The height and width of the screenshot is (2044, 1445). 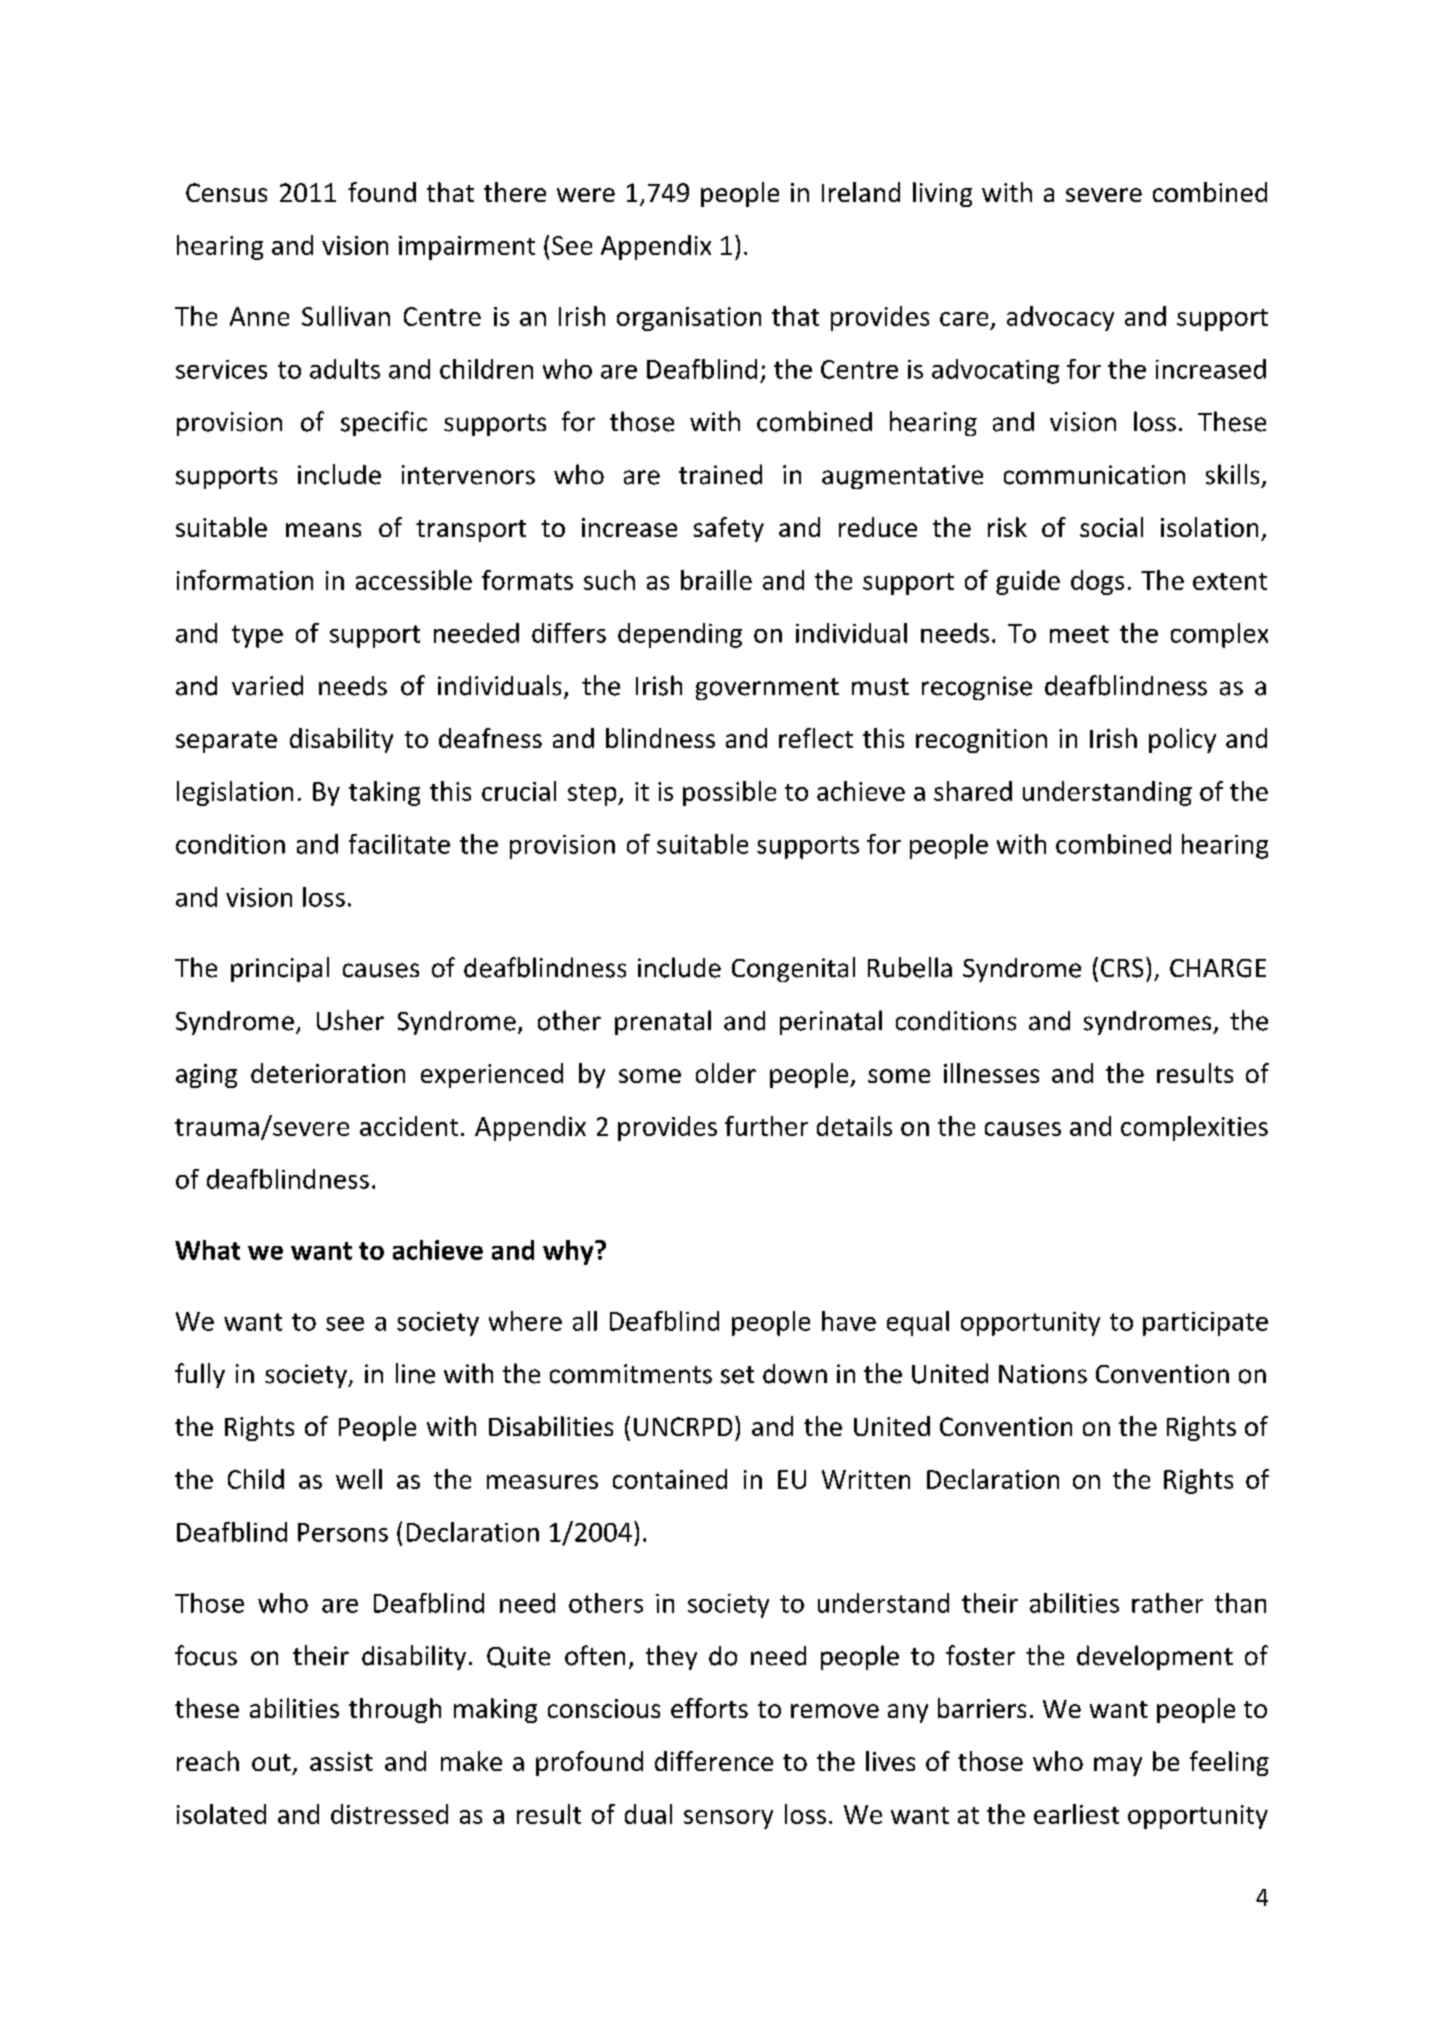 I want to click on advocacy, so click(x=1060, y=318).
